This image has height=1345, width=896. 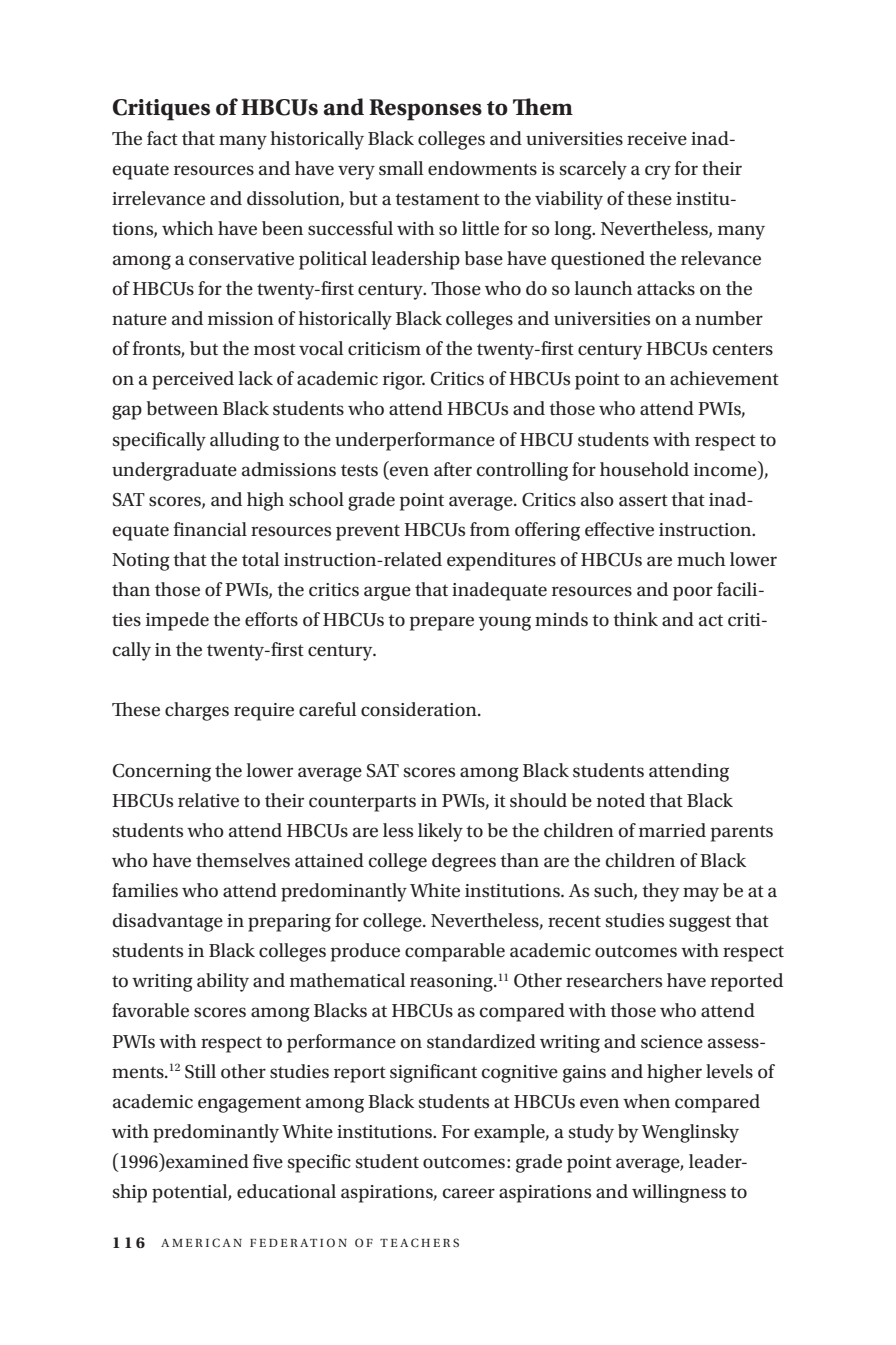 I want to click on undergraduate, so click(x=174, y=471).
